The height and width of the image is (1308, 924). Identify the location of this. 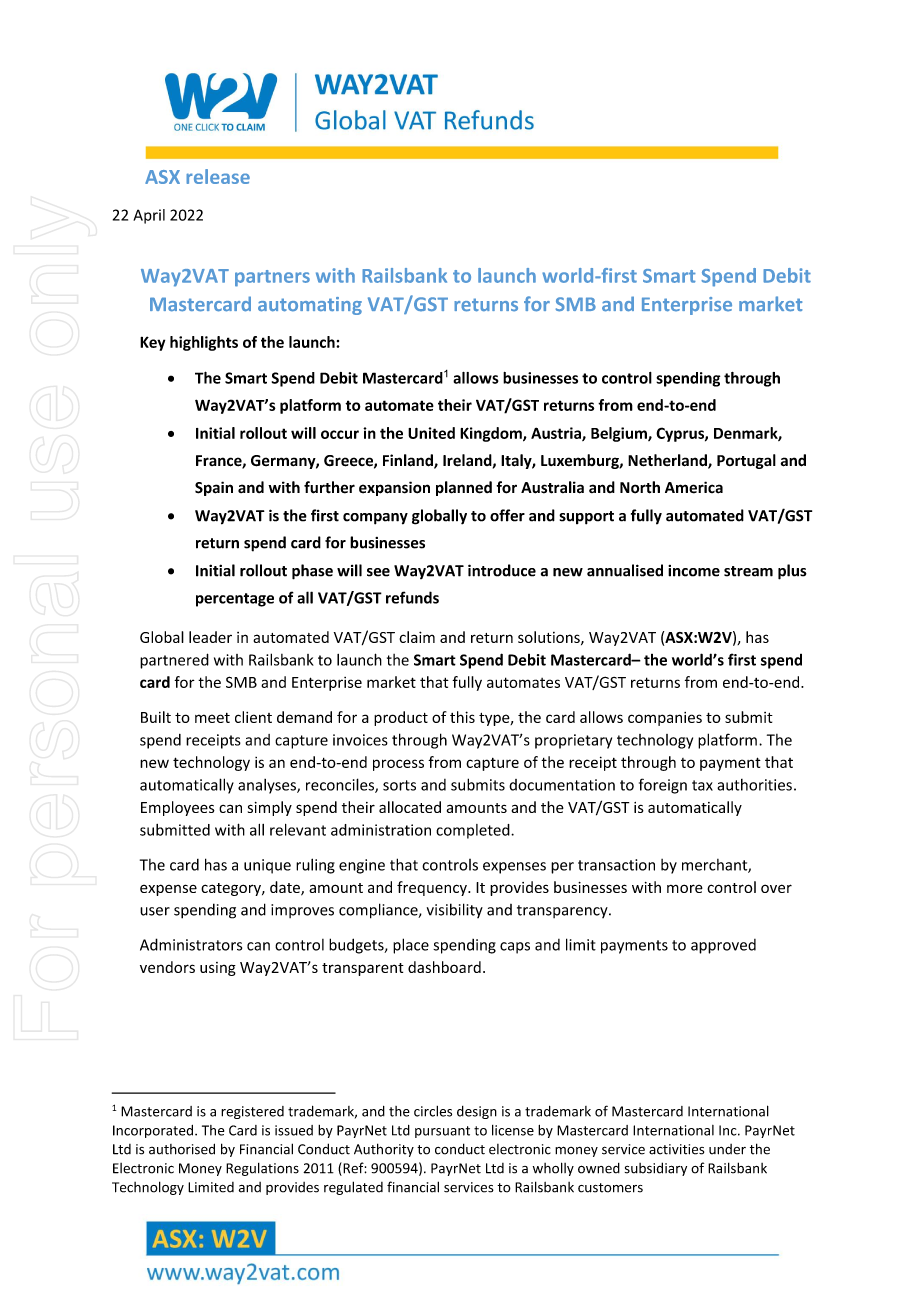
(462, 717).
